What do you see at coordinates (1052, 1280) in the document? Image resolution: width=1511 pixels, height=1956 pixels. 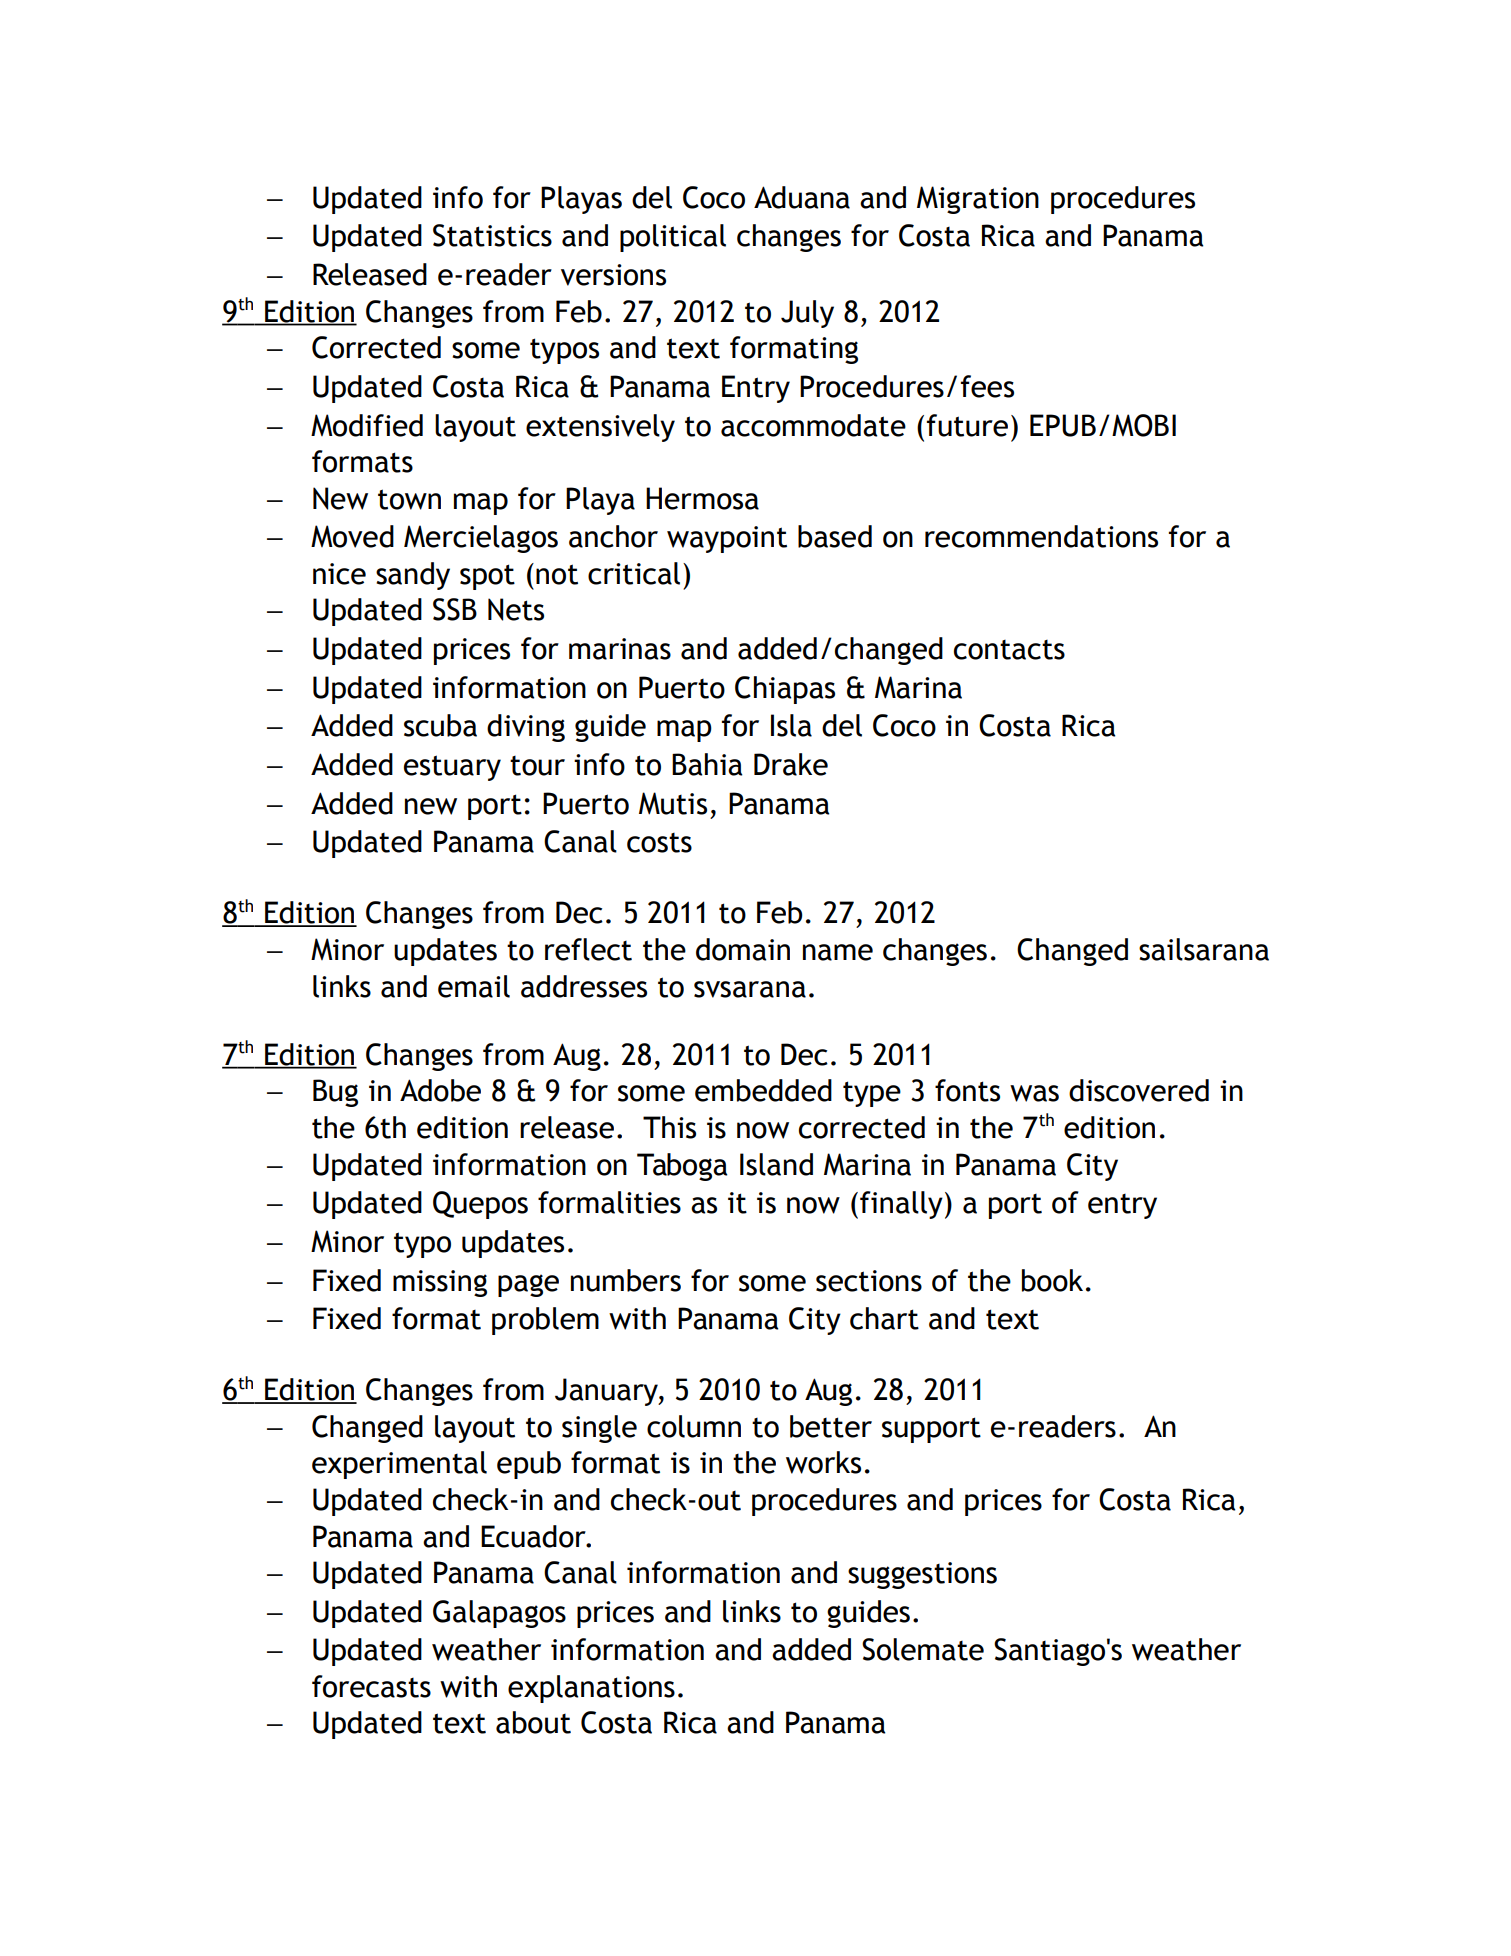 I see `book` at bounding box center [1052, 1280].
